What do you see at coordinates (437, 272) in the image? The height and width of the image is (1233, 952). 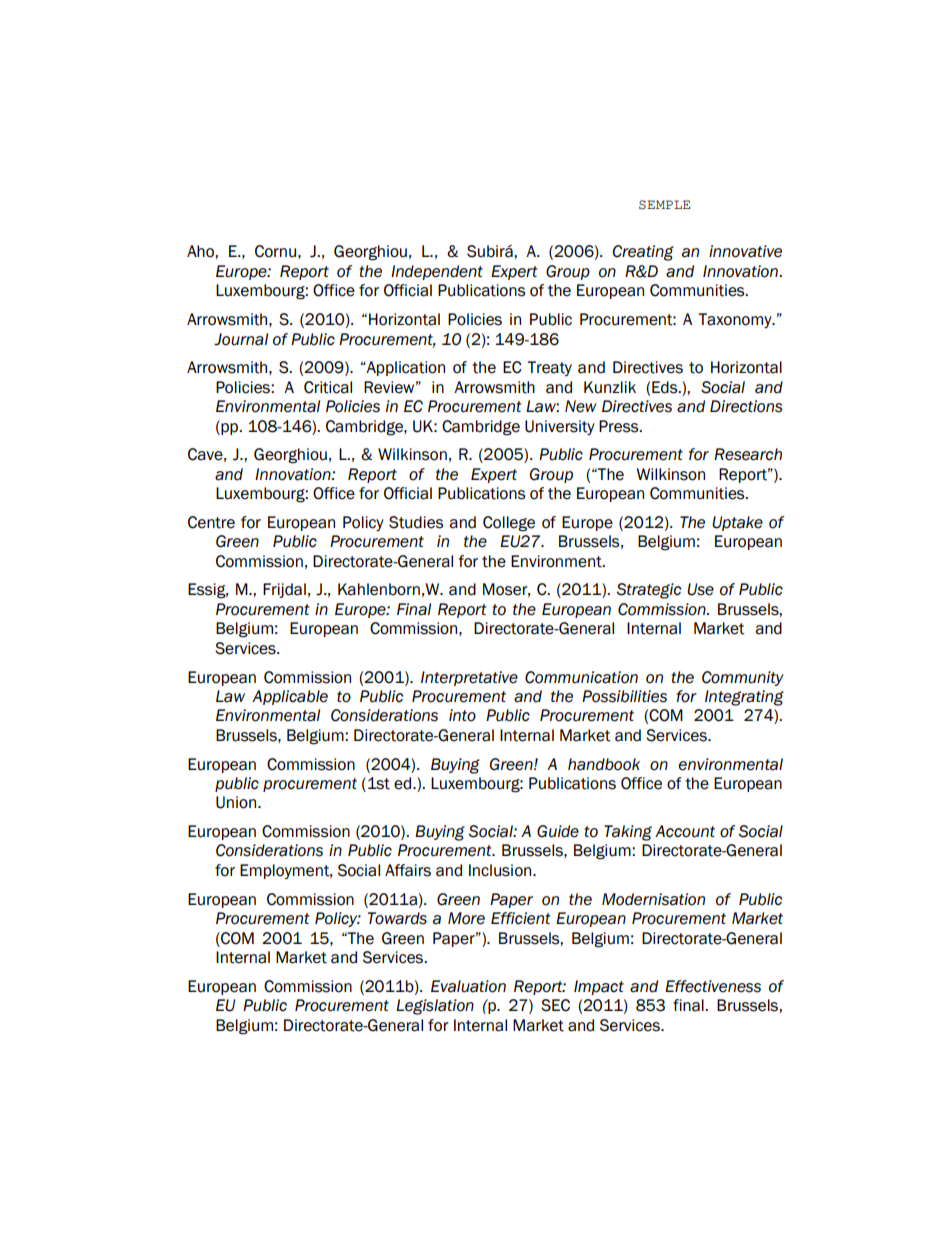 I see `Independent` at bounding box center [437, 272].
